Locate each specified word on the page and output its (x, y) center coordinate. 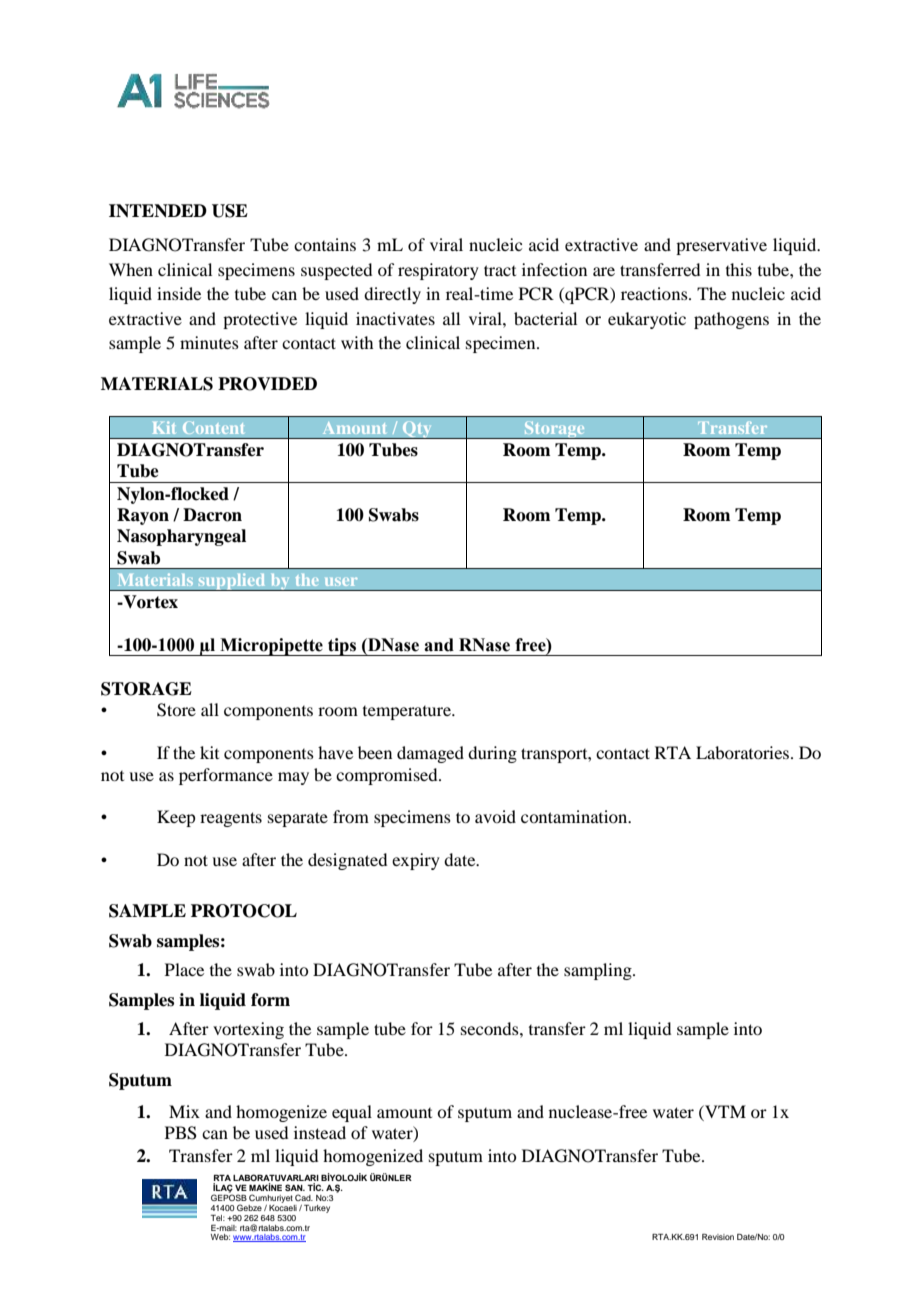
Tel (218, 1218)
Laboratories (744, 752)
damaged (430, 754)
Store (176, 710)
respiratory (438, 271)
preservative (721, 246)
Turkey (317, 1209)
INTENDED (158, 211)
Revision (718, 1237)
